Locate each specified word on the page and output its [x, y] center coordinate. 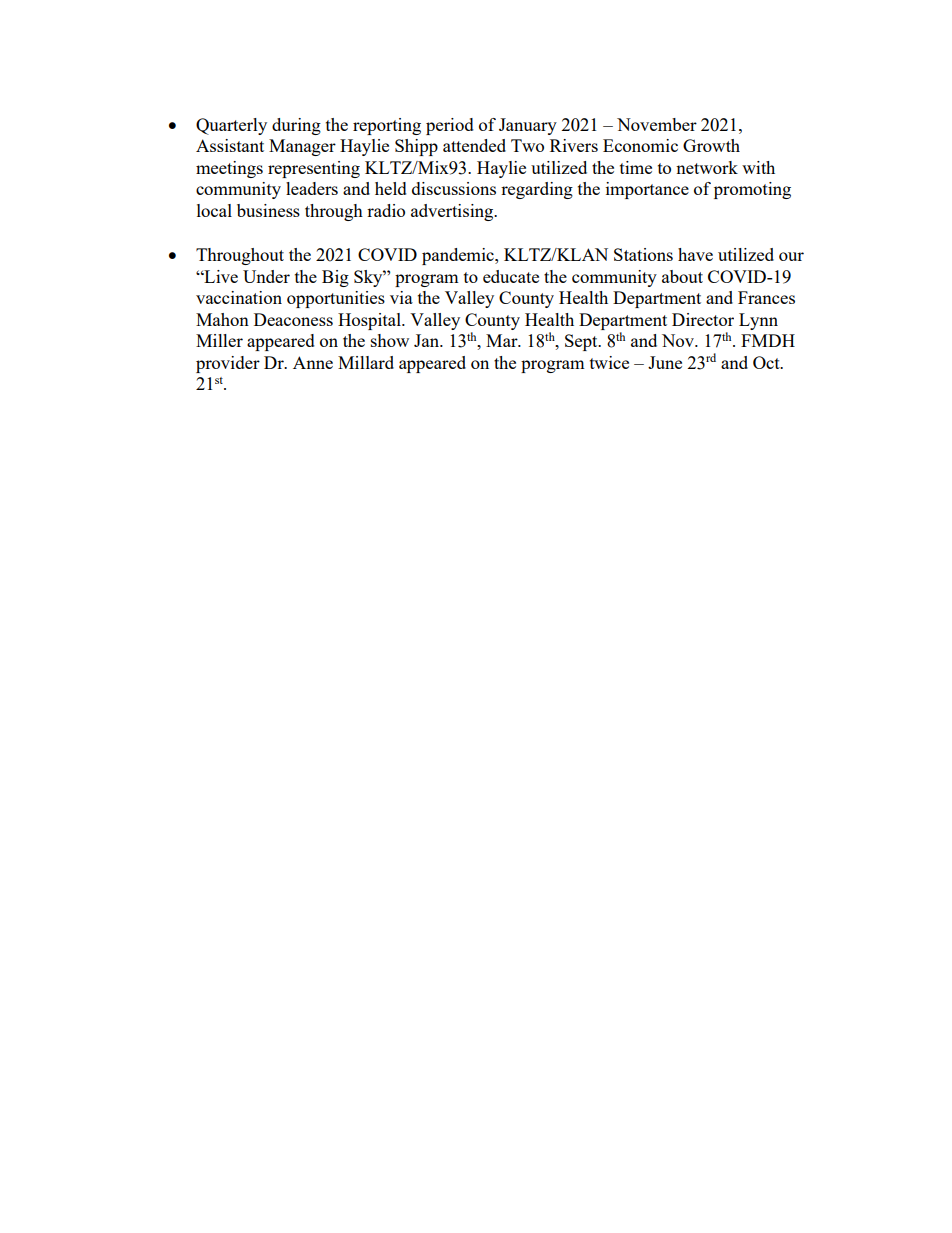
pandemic [459, 256]
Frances [766, 297]
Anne [313, 362]
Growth [711, 145]
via [401, 297]
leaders [312, 188]
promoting [752, 190]
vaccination [239, 297]
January [528, 126]
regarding [537, 190]
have [695, 254]
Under [266, 276]
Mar [503, 340]
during [296, 126]
